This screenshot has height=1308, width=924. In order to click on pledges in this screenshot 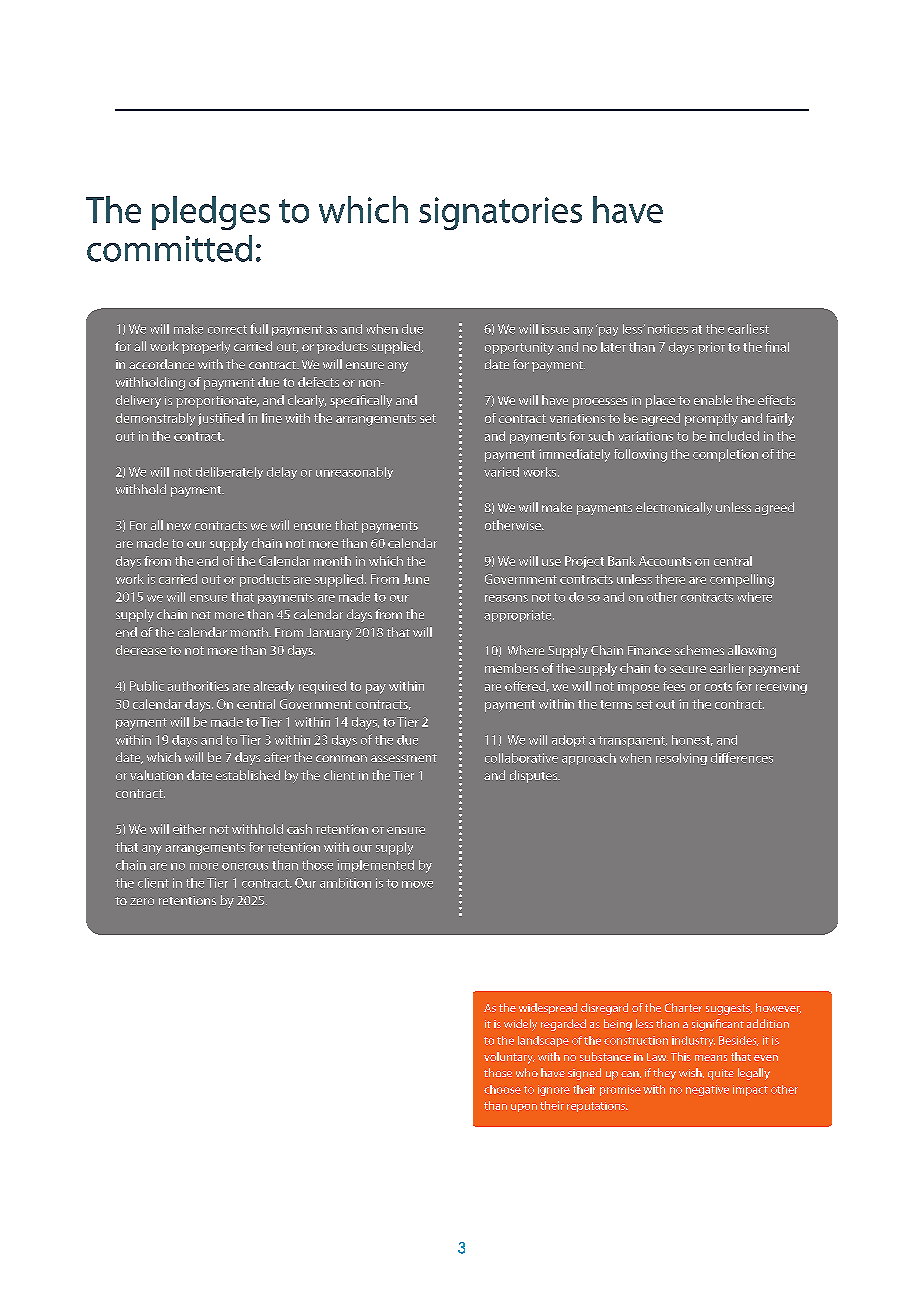, I will do `click(211, 213)`.
